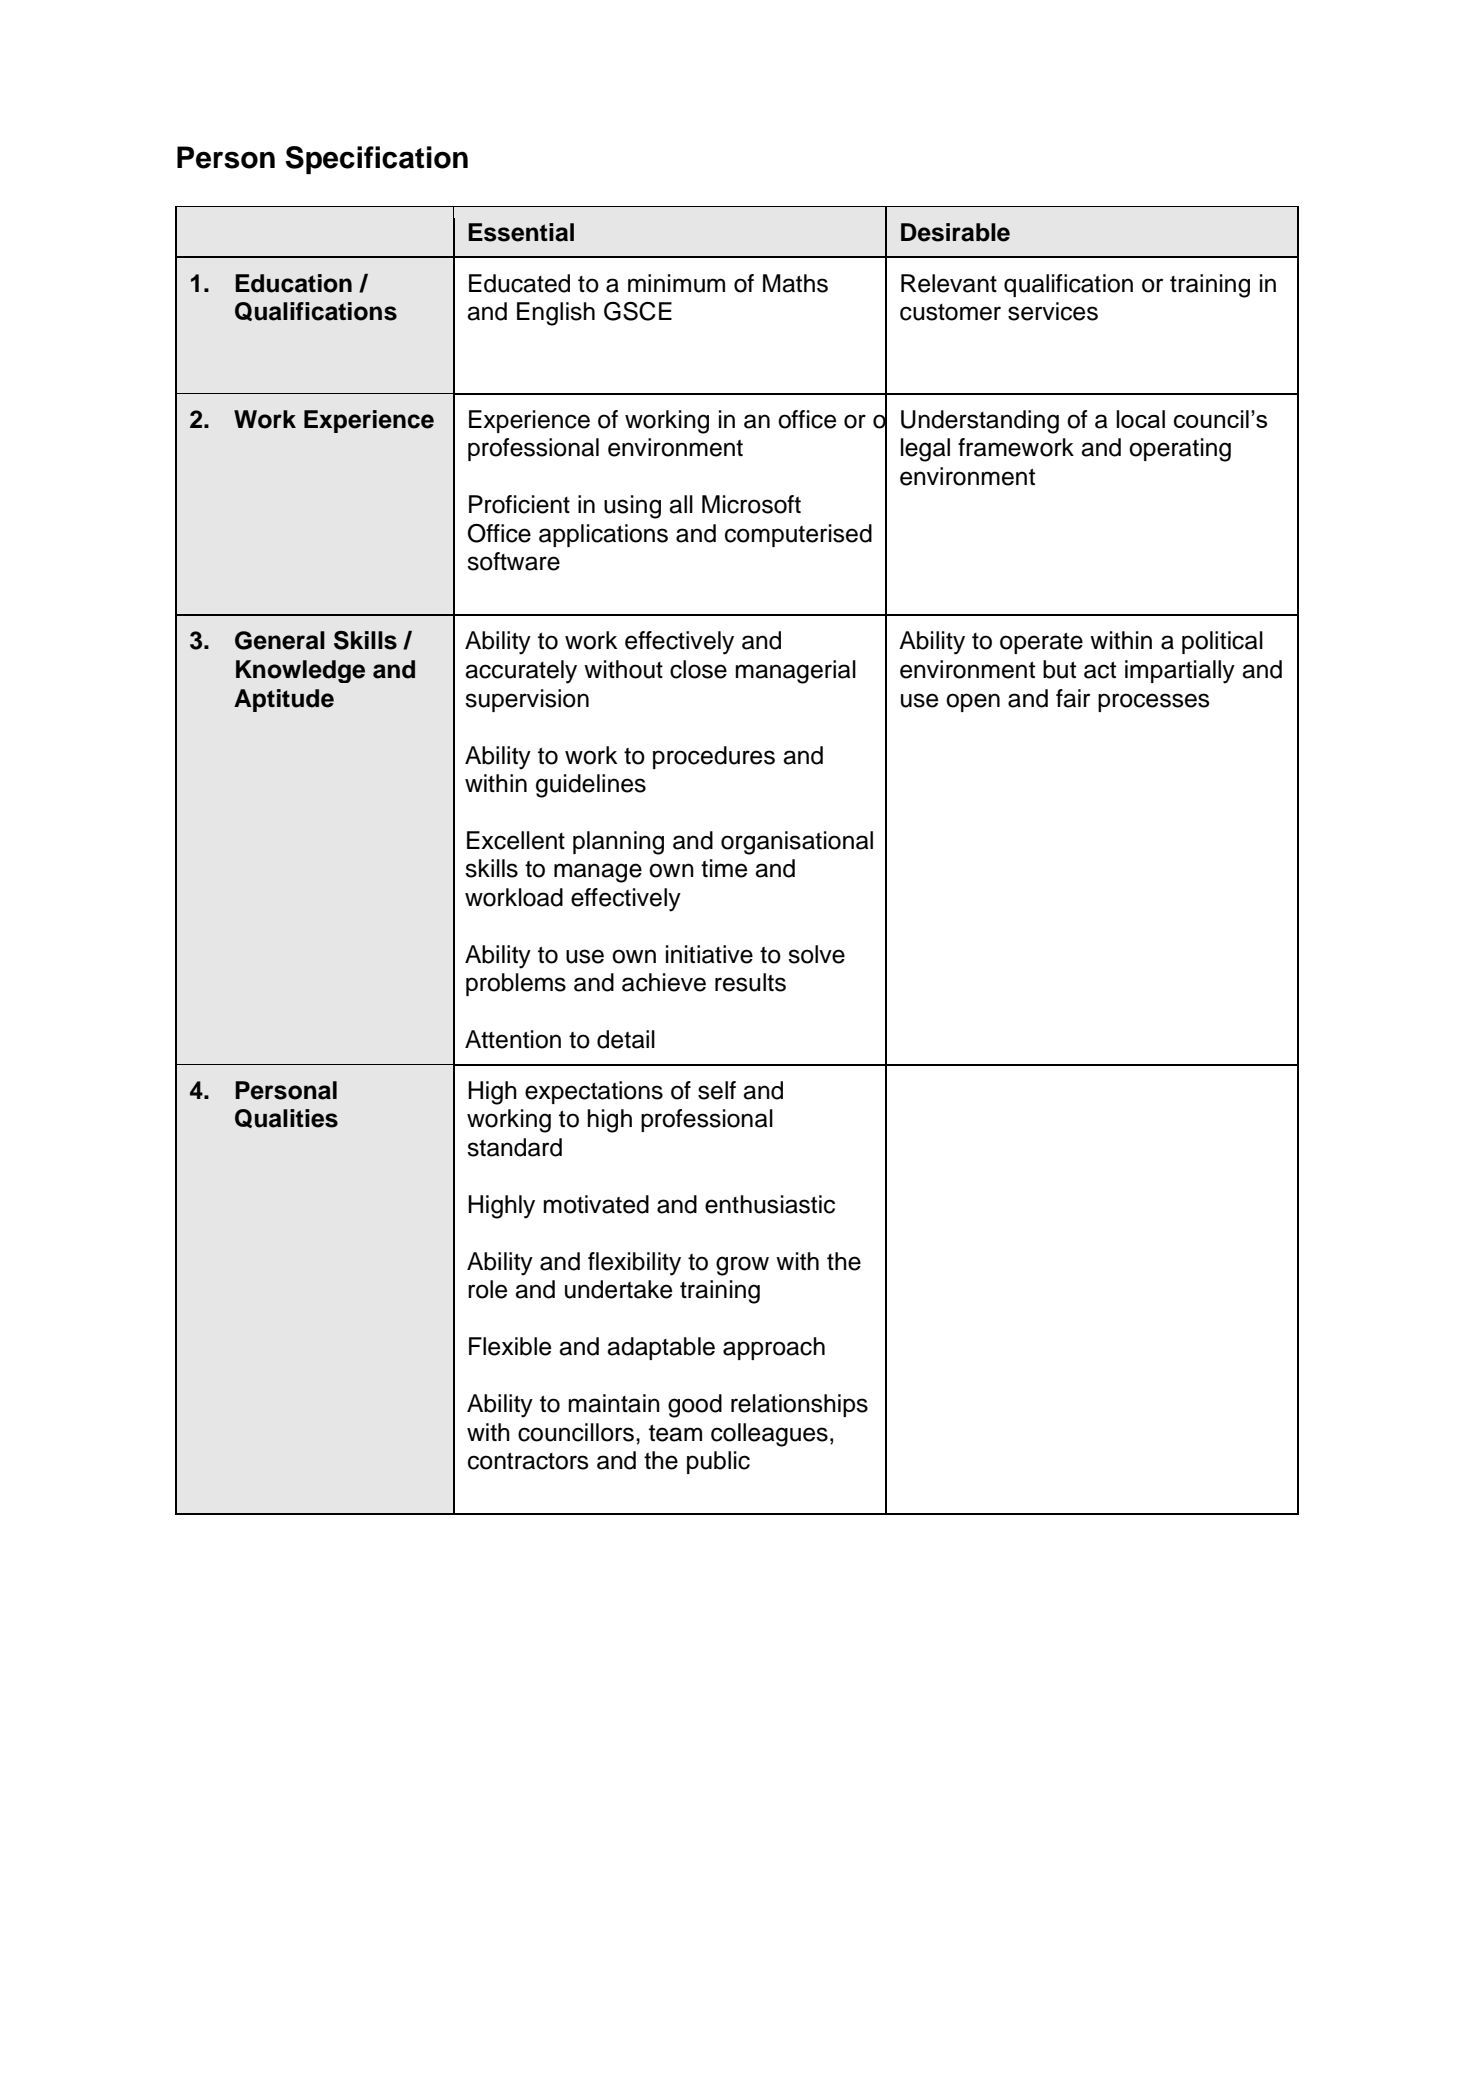 The height and width of the screenshot is (2085, 1474). Describe the element at coordinates (286, 1118) in the screenshot. I see `Qualities` at that location.
